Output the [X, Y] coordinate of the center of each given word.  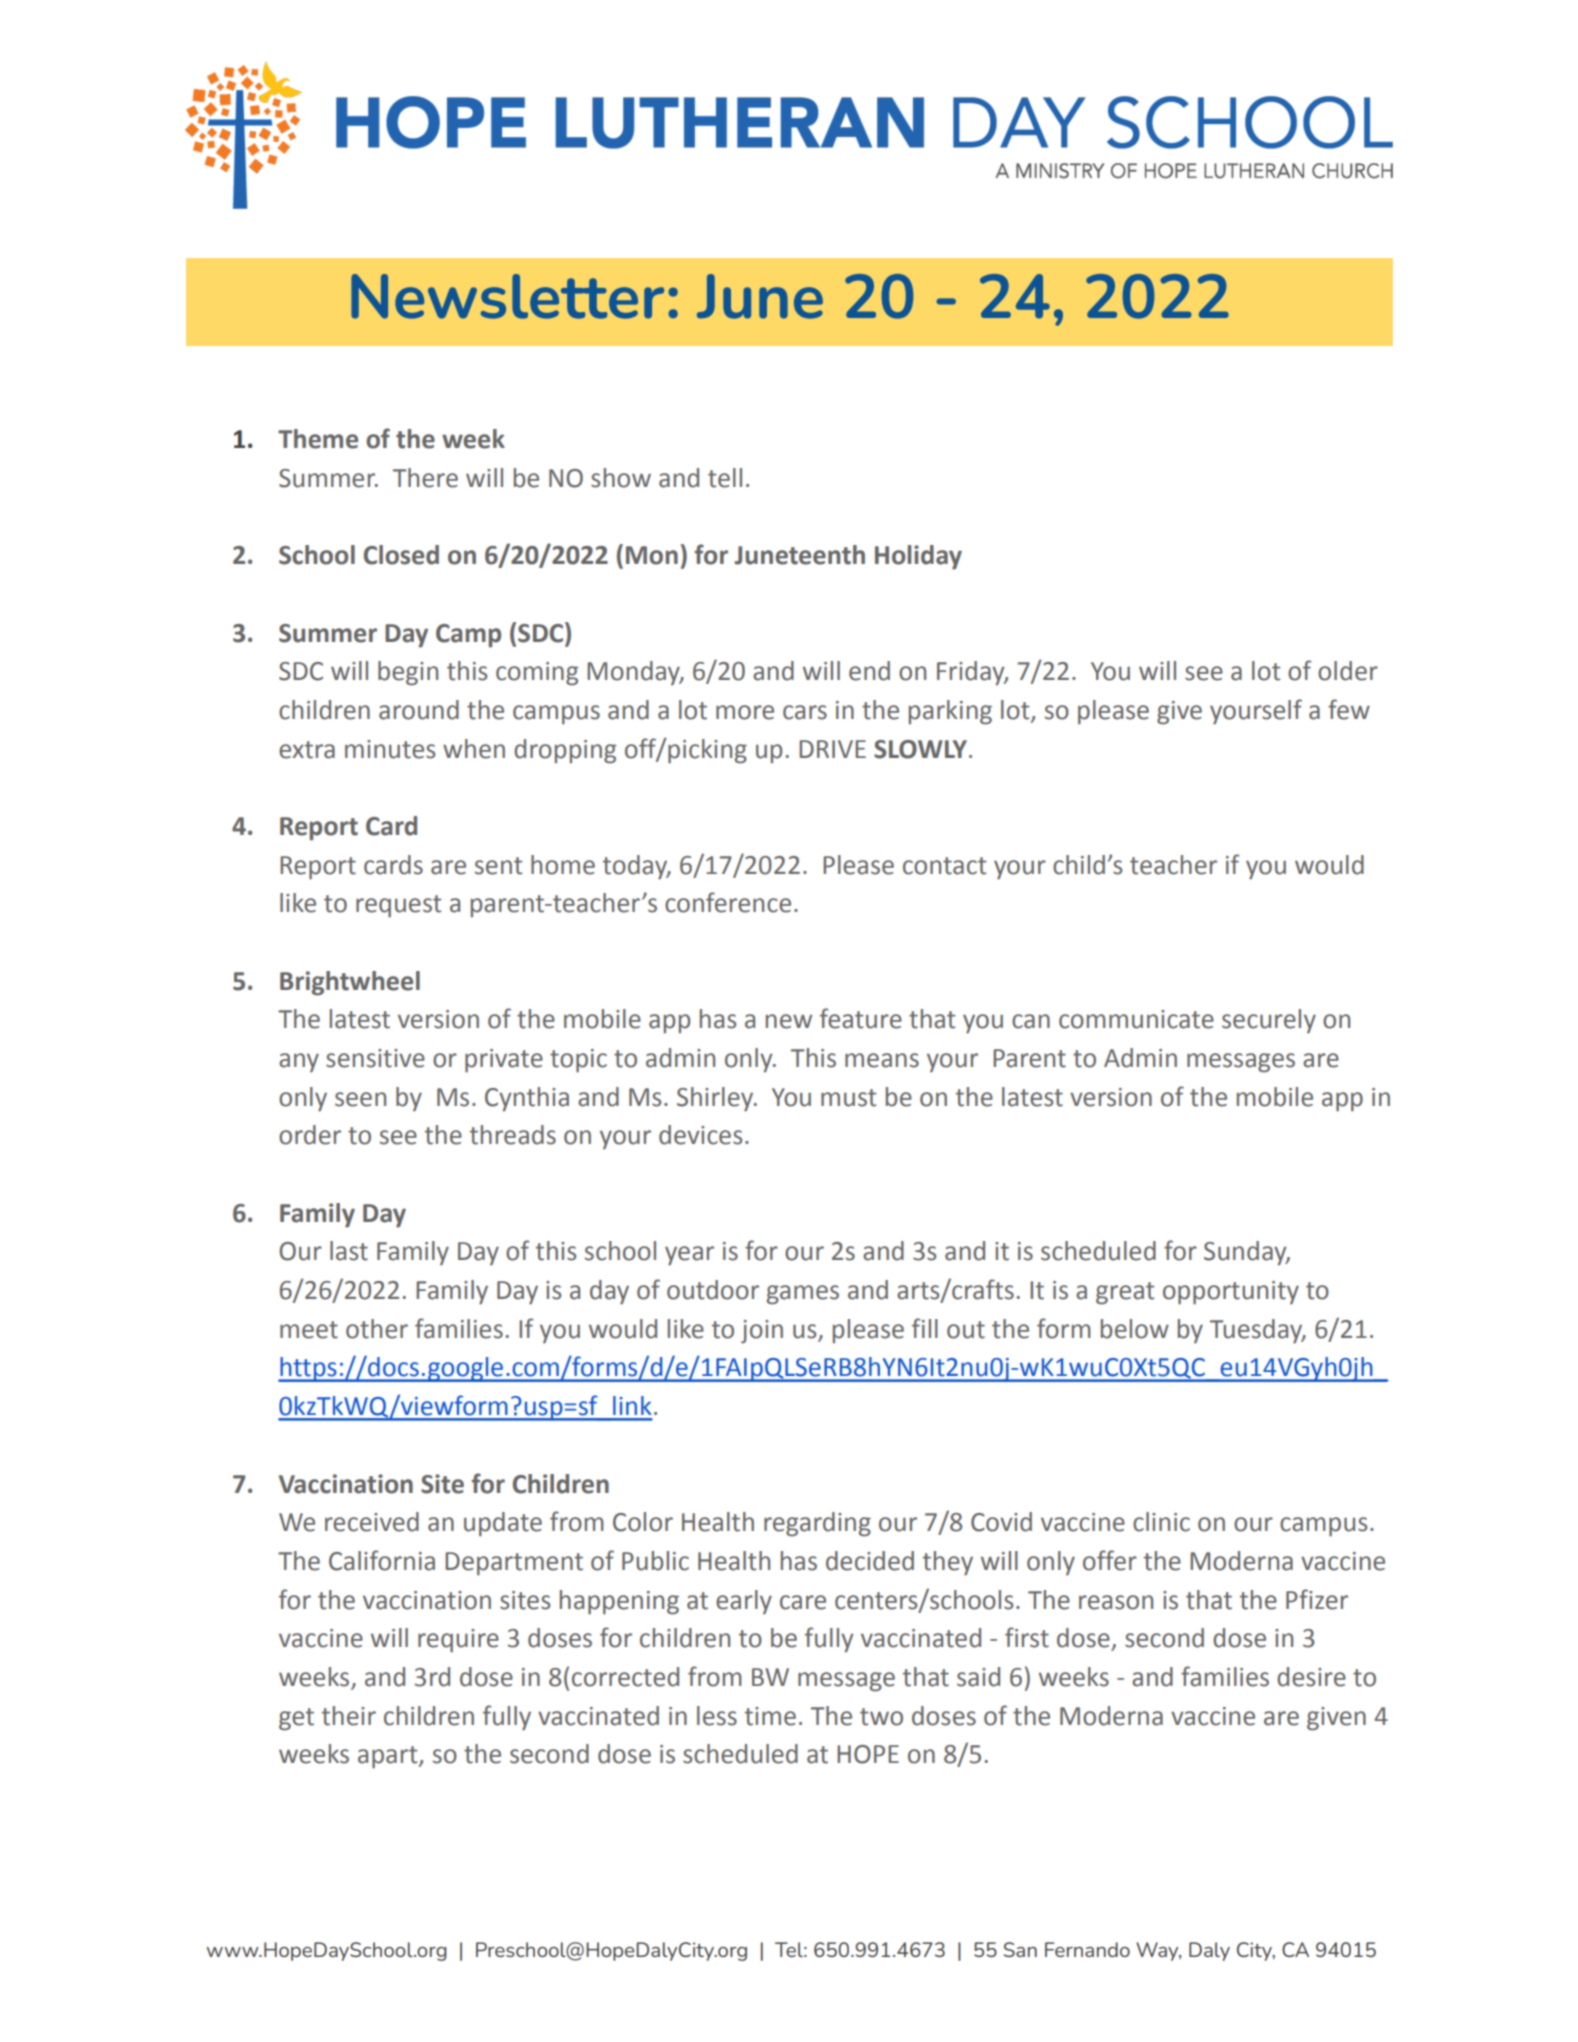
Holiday [918, 557]
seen [360, 1099]
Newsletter [507, 296]
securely [1269, 1021]
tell [725, 478]
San [1020, 1949]
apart [389, 1757]
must [848, 1098]
